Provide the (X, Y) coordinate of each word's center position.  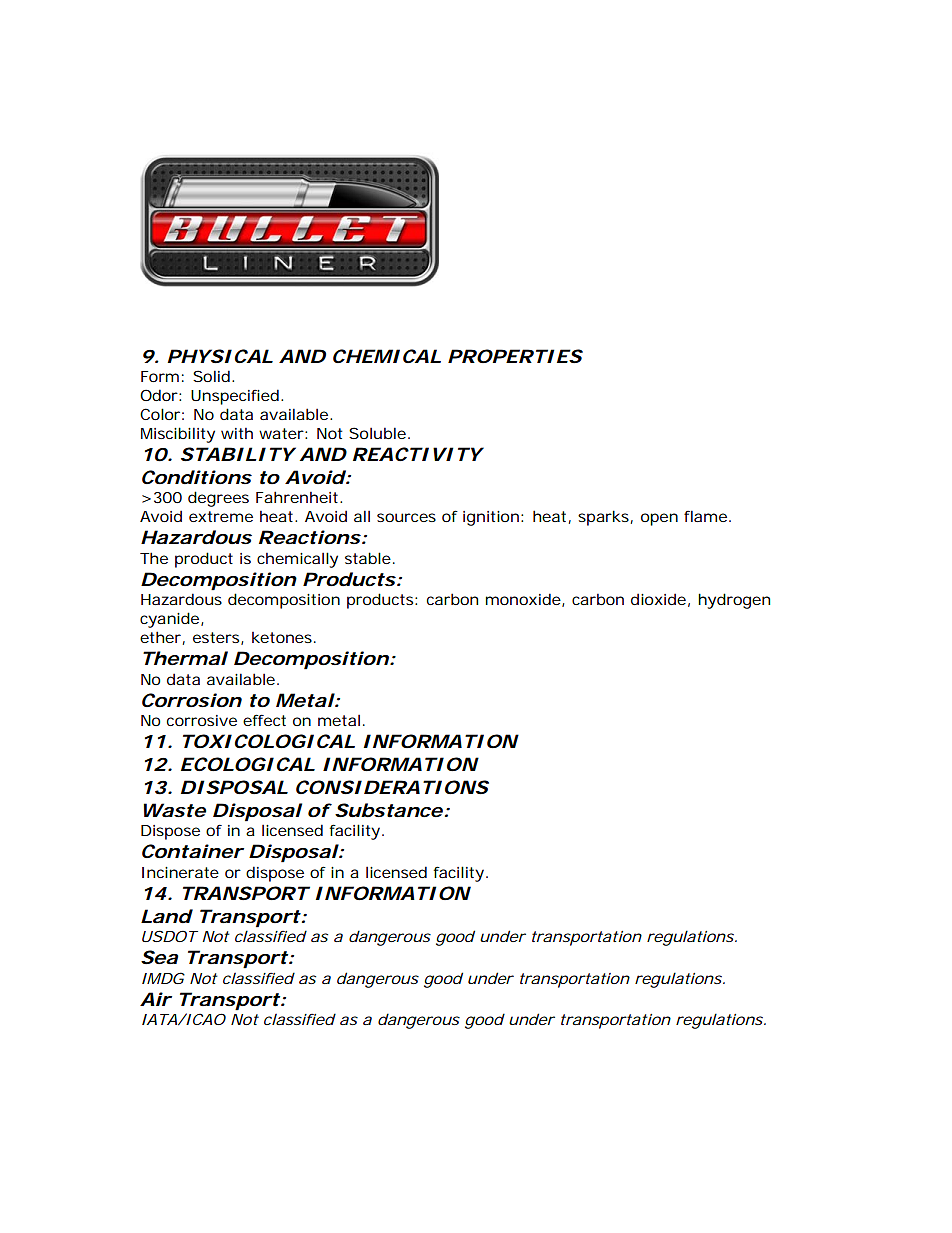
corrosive (202, 720)
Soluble (379, 433)
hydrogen (734, 601)
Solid (213, 376)
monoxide (524, 600)
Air (156, 999)
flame (707, 516)
